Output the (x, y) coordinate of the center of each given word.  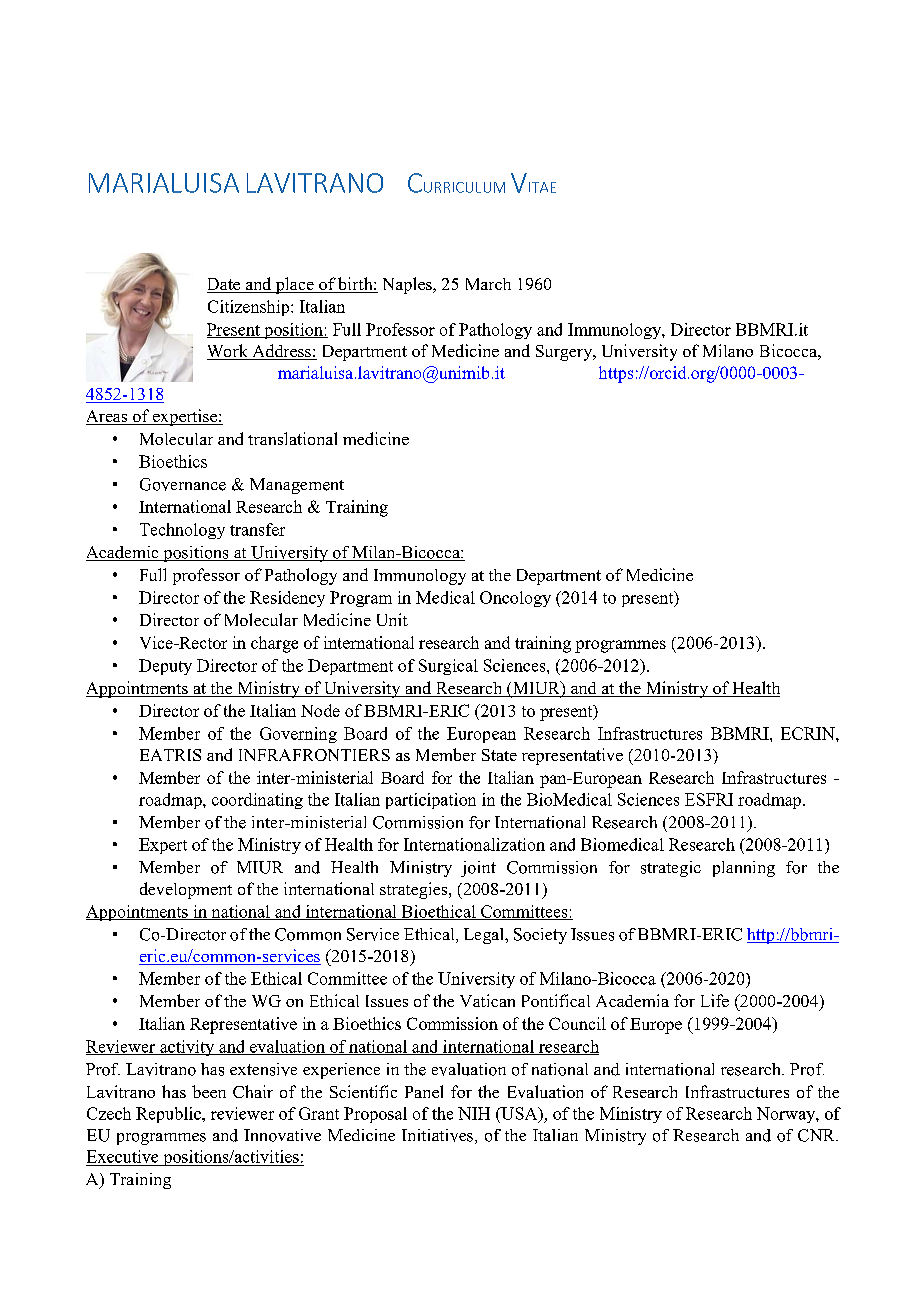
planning (744, 869)
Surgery (565, 353)
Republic (169, 1115)
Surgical (448, 667)
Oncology (515, 599)
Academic (123, 553)
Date (225, 285)
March (488, 284)
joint (478, 869)
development (186, 890)
